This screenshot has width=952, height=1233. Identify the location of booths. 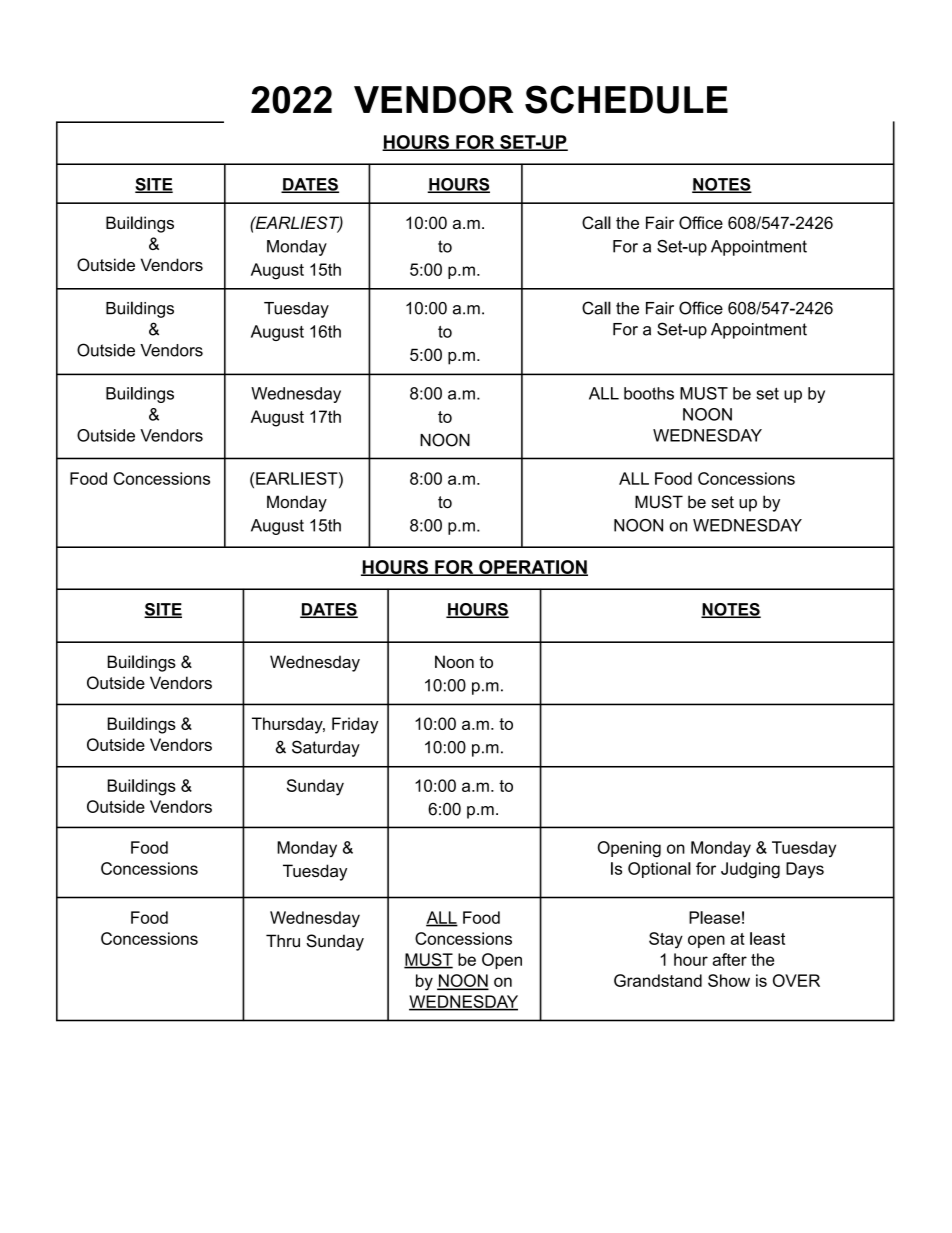
(649, 393).
